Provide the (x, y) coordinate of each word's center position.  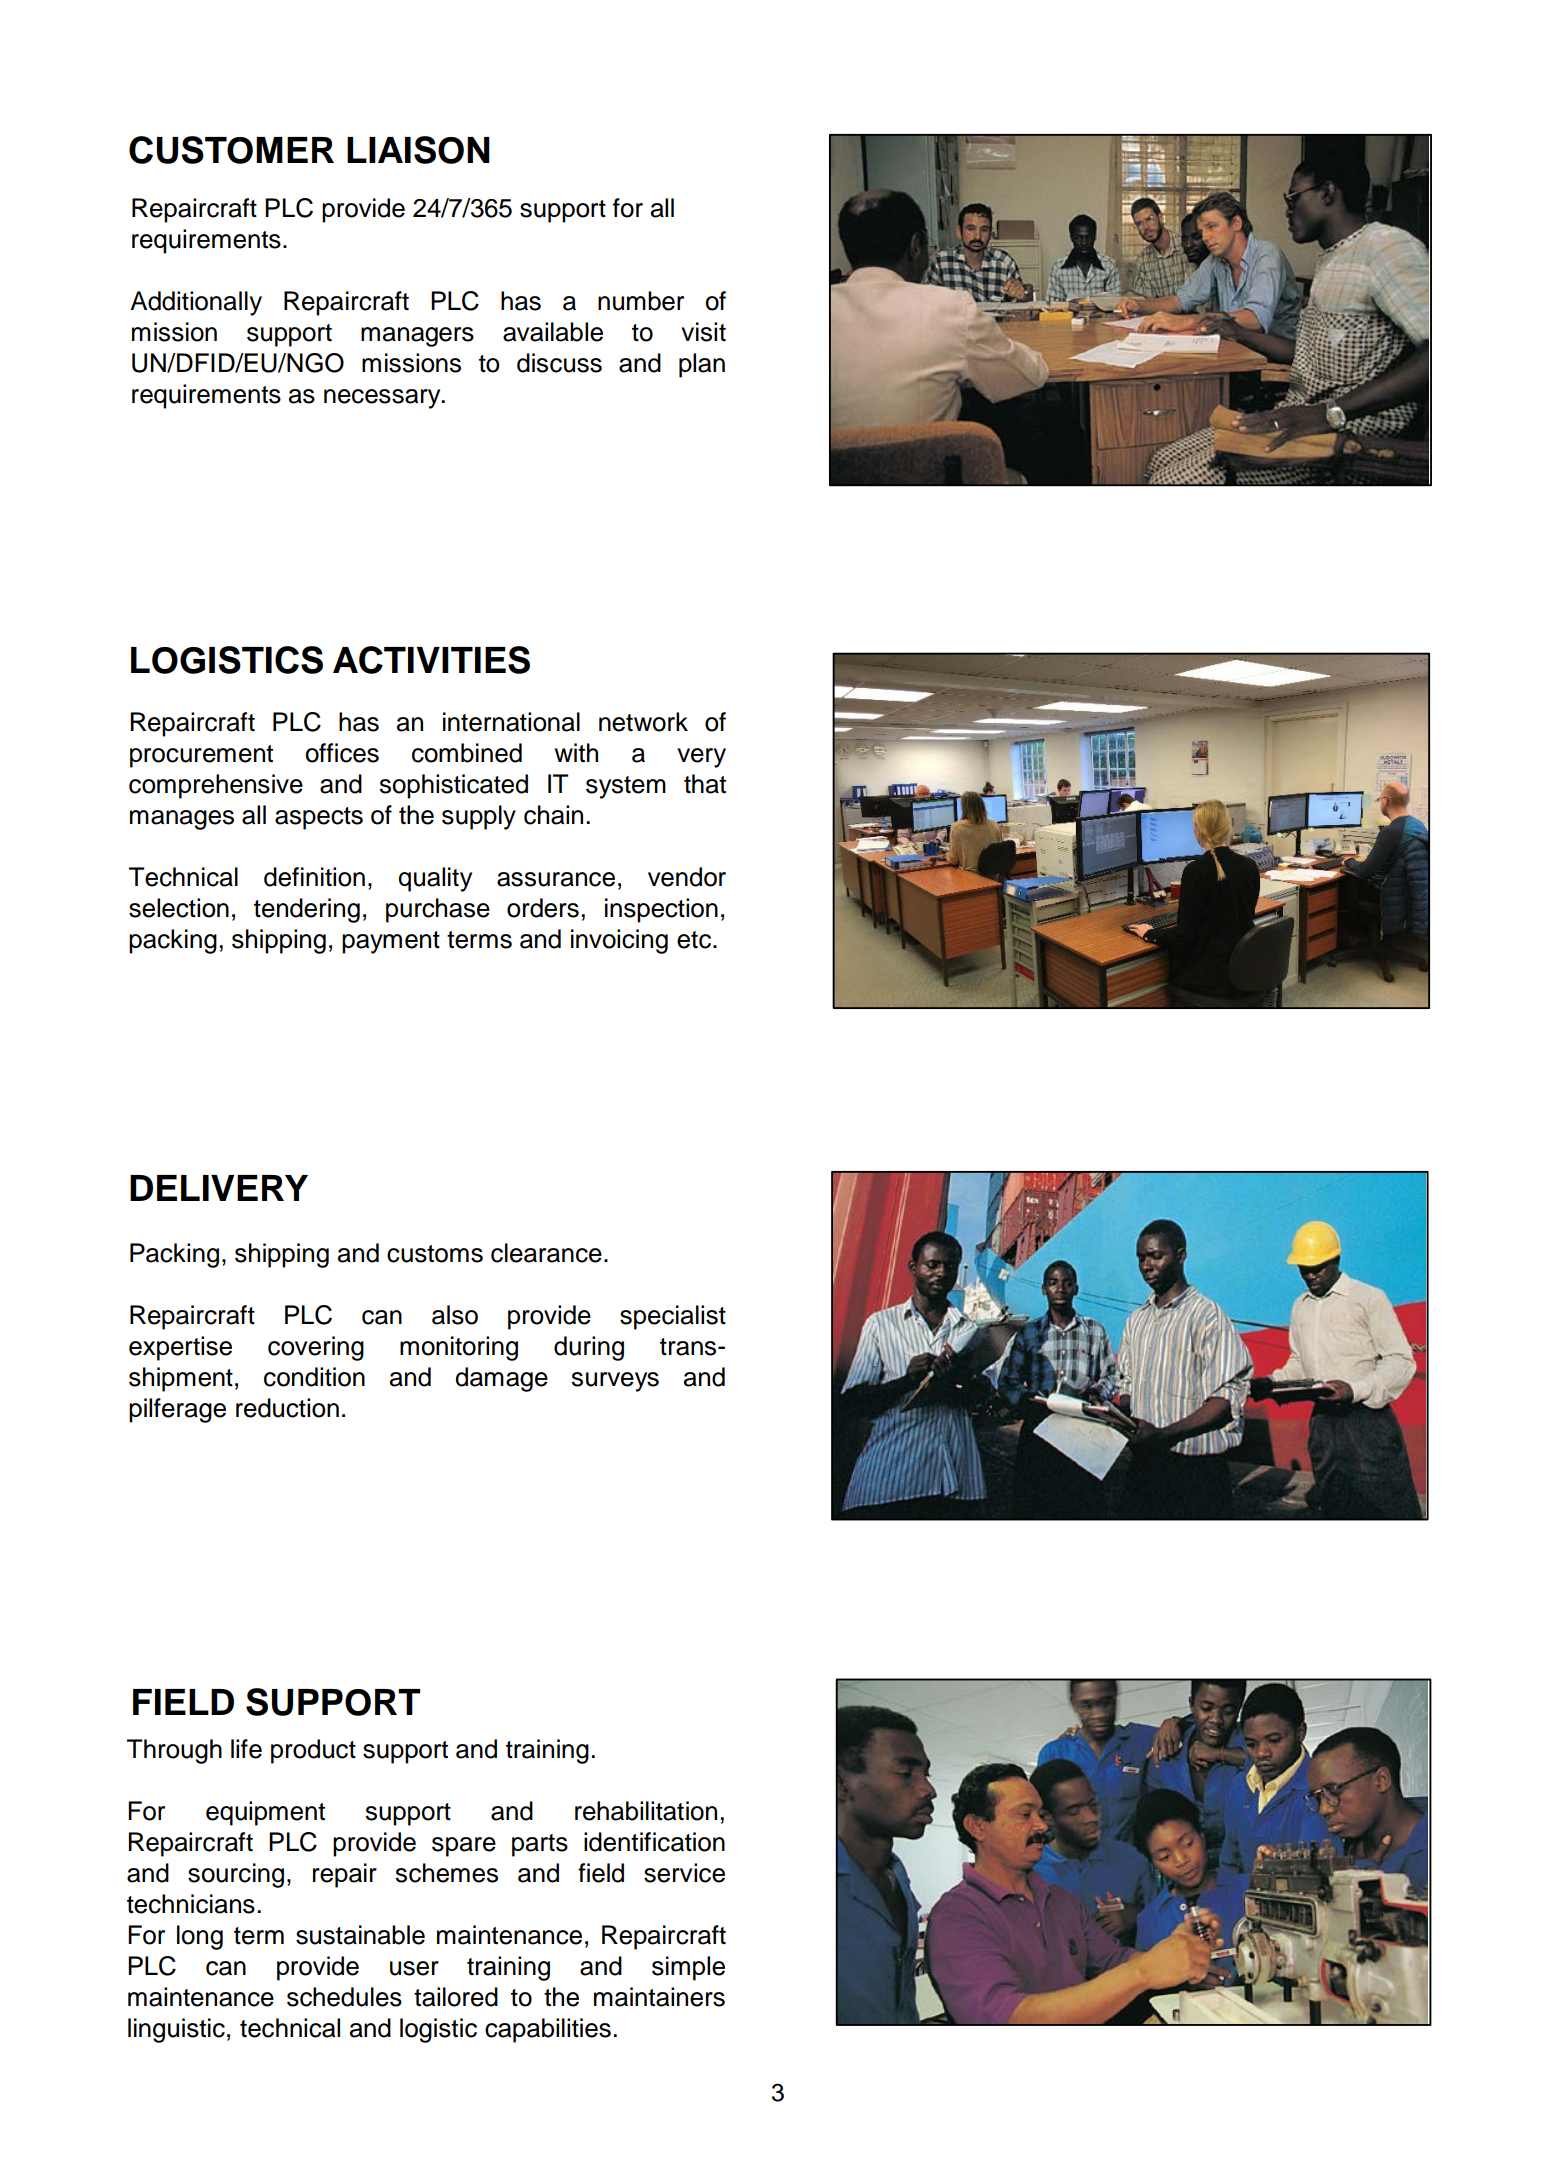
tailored (456, 1997)
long (200, 1937)
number (641, 301)
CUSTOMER (231, 150)
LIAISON (418, 150)
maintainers (659, 1997)
